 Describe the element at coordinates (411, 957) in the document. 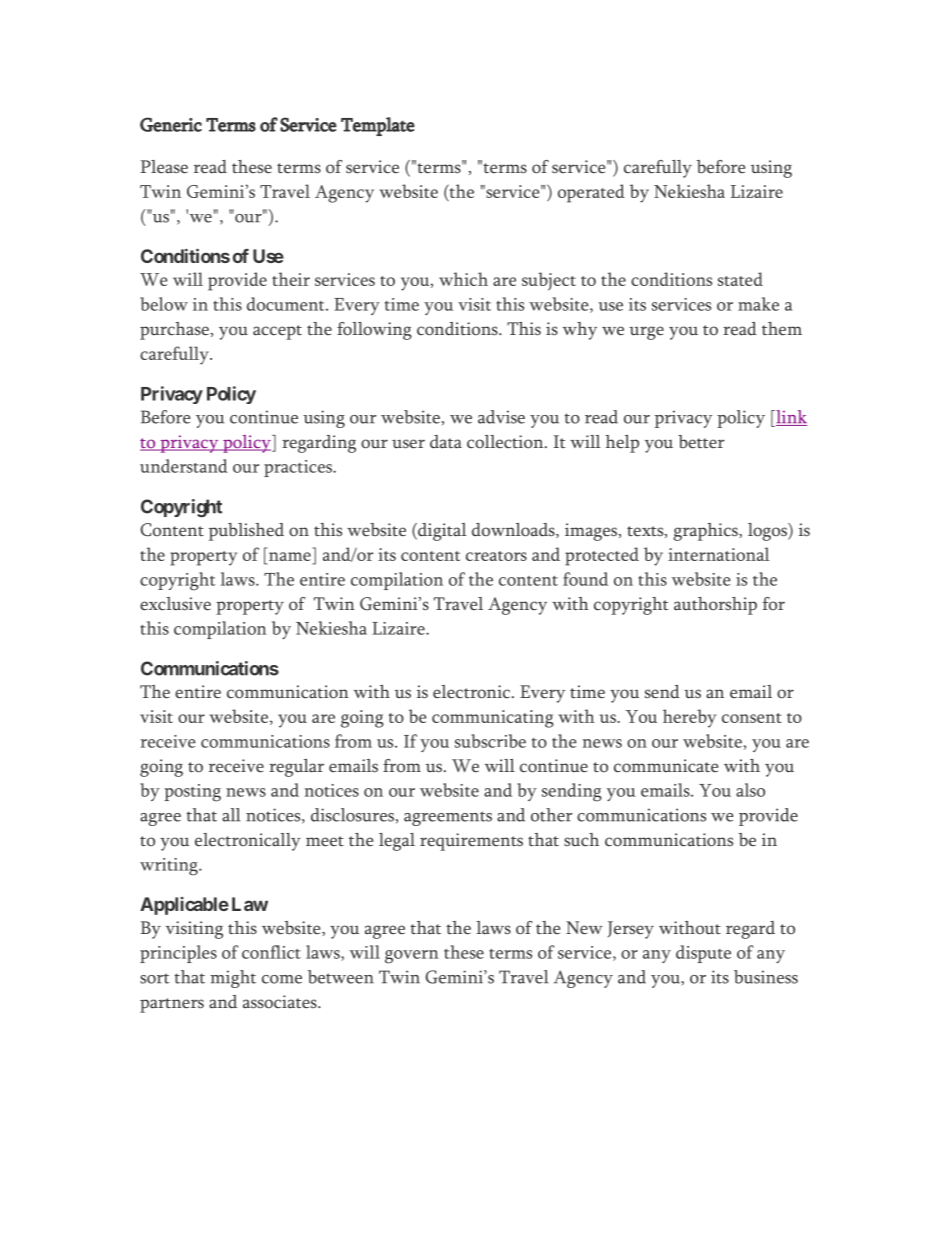

I see `govern` at that location.
